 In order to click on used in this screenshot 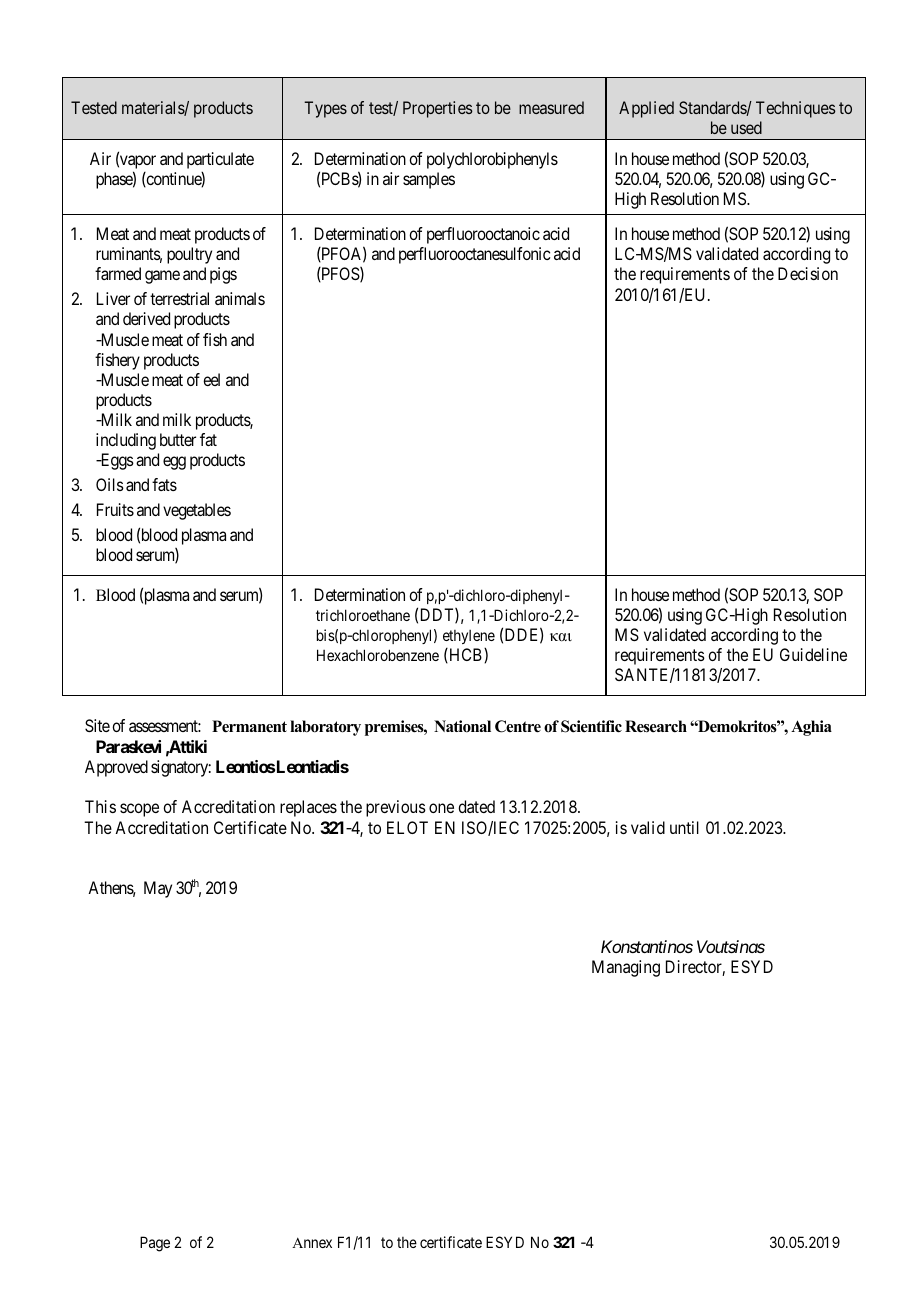, I will do `click(746, 127)`.
